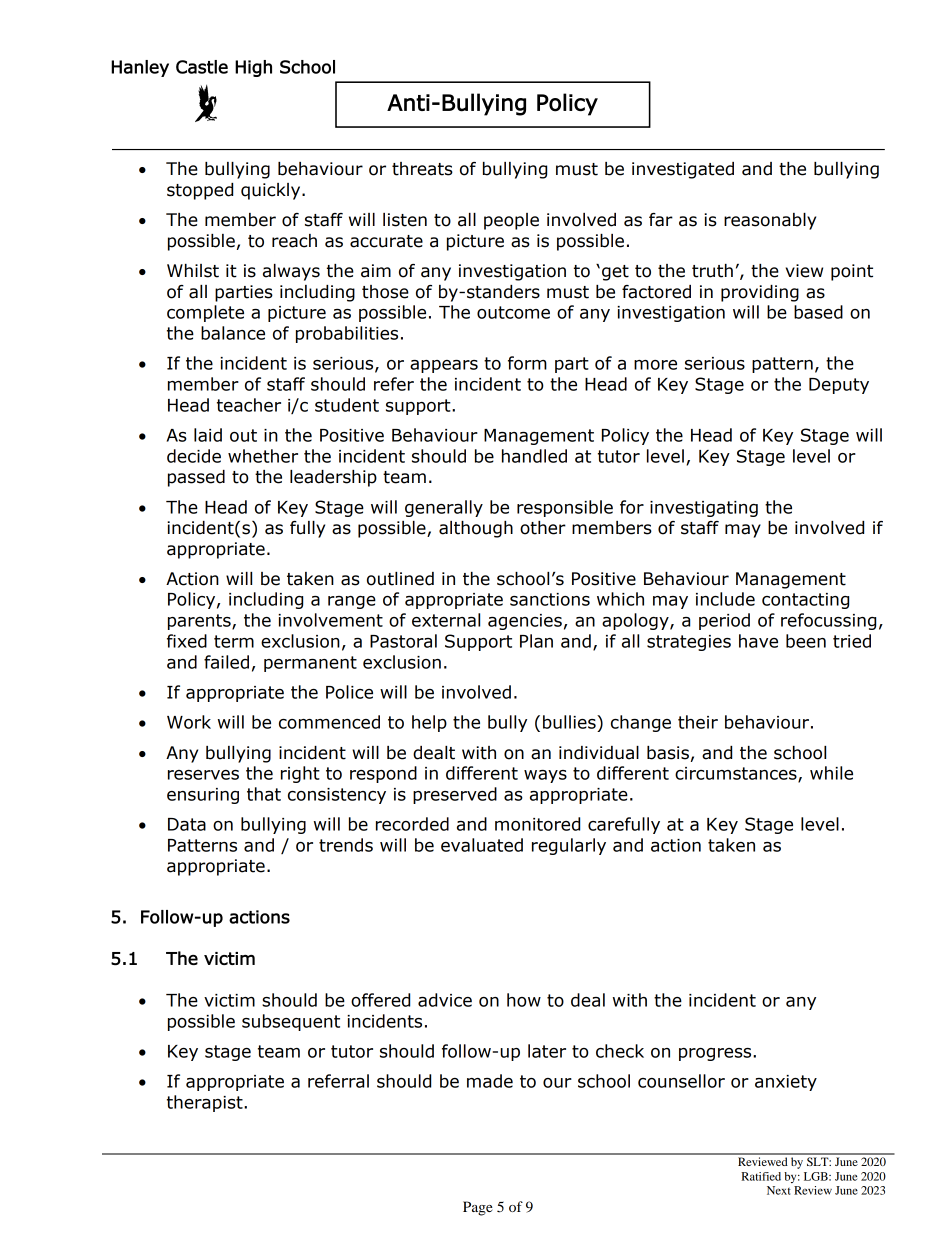 This page has width=952, height=1233. Describe the element at coordinates (206, 1103) in the page. I see `therapist` at that location.
